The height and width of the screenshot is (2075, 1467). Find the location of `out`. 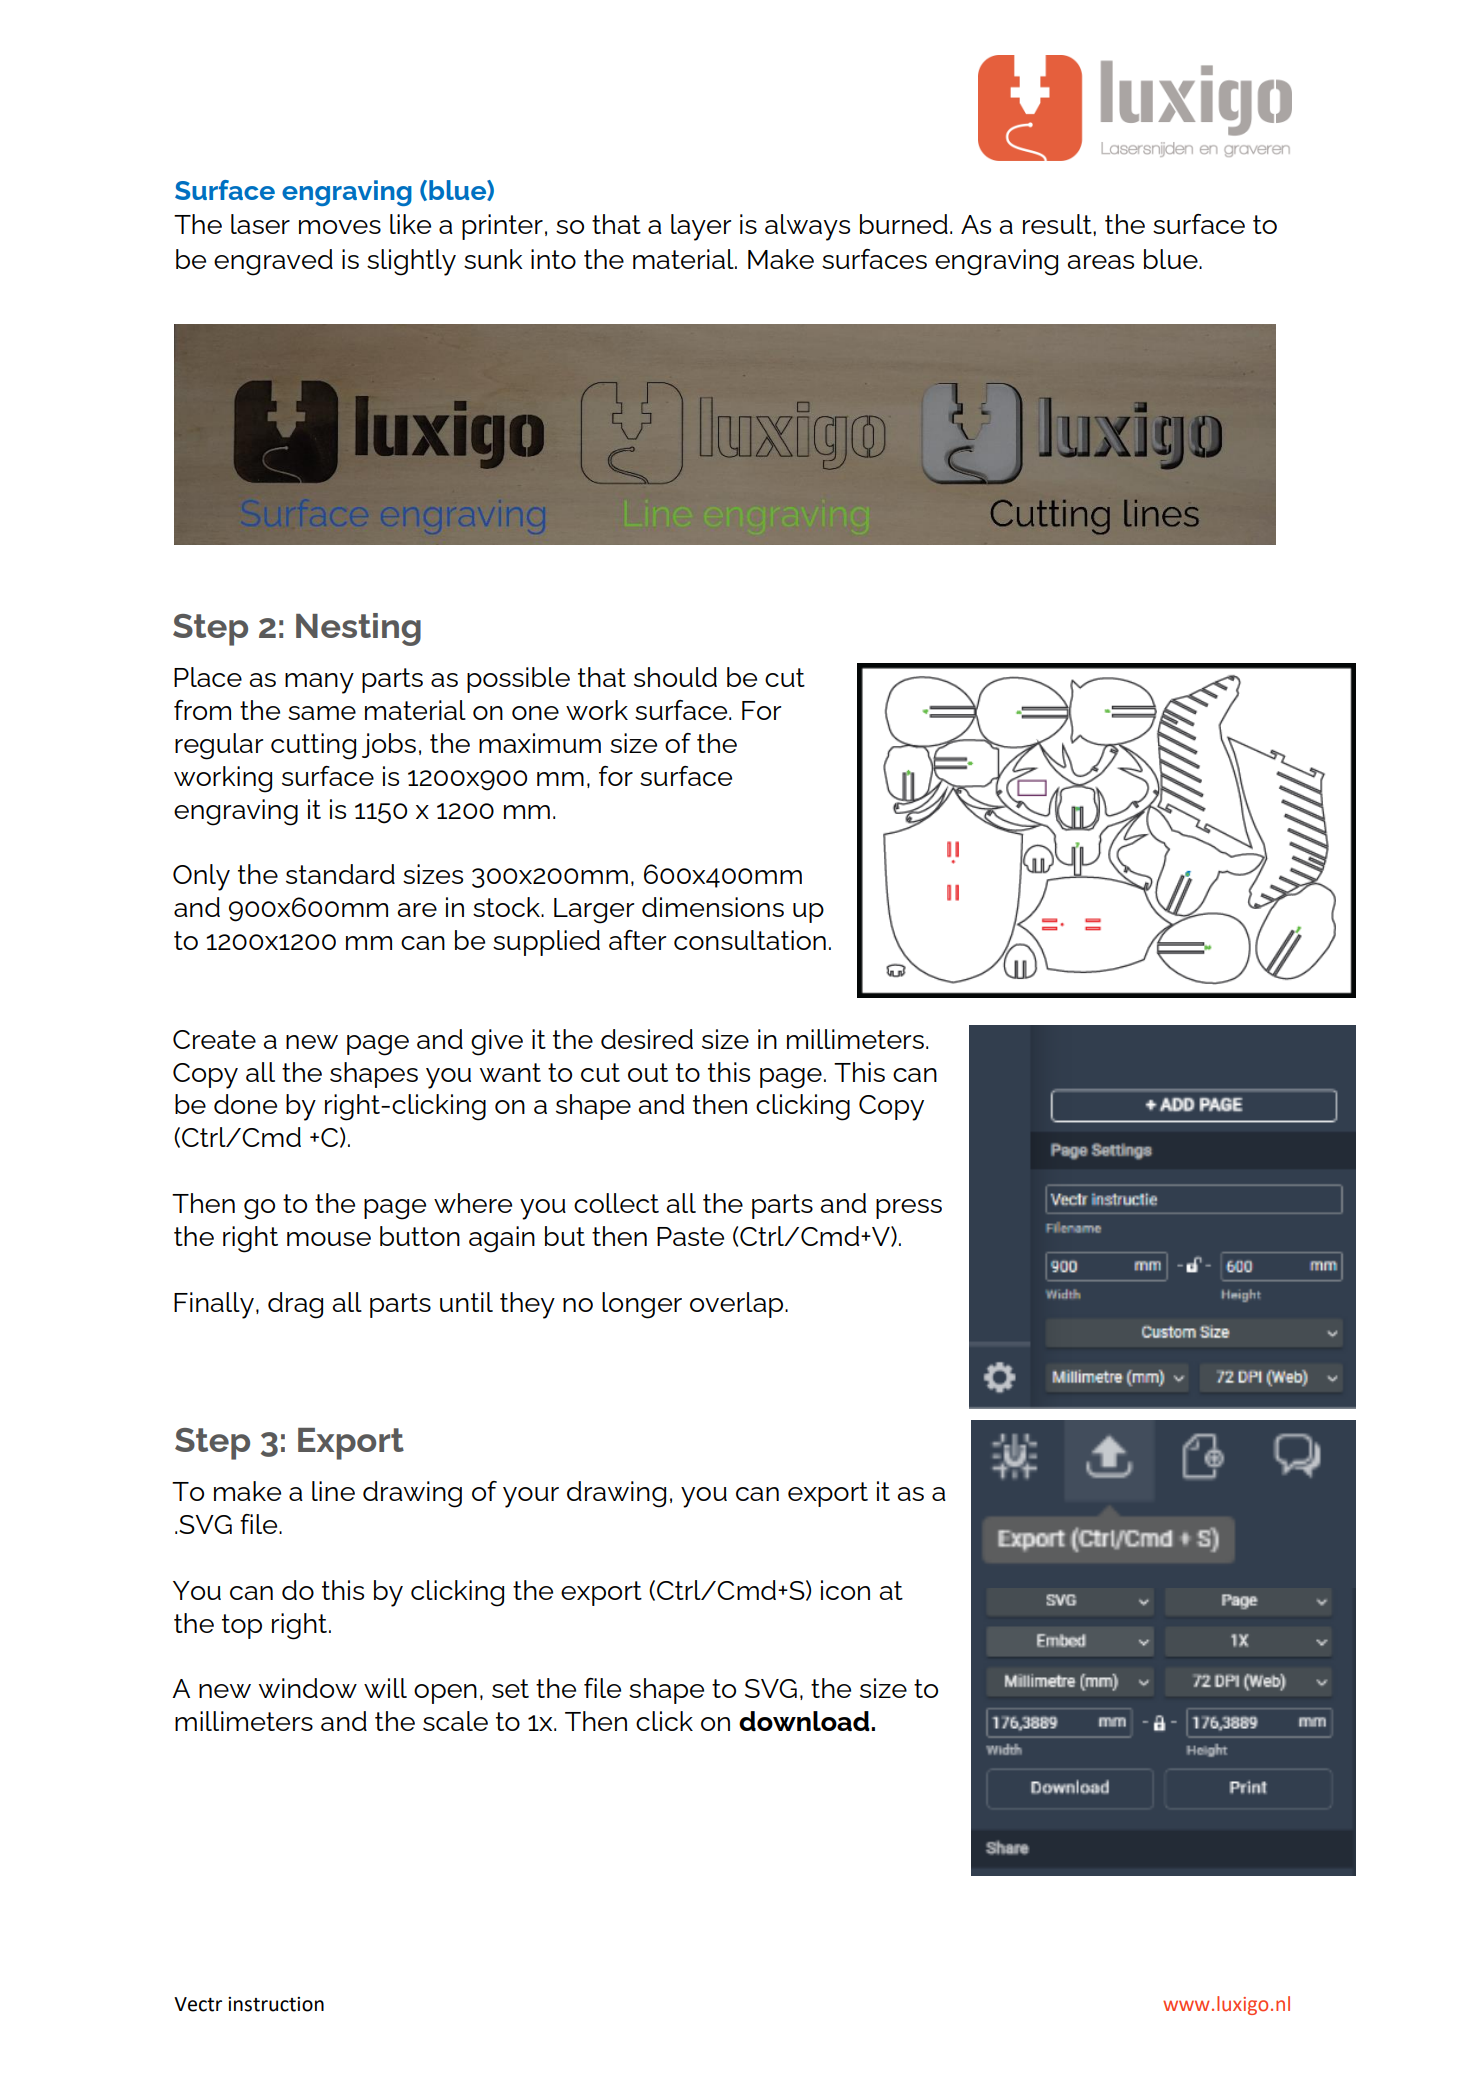

out is located at coordinates (648, 1072).
